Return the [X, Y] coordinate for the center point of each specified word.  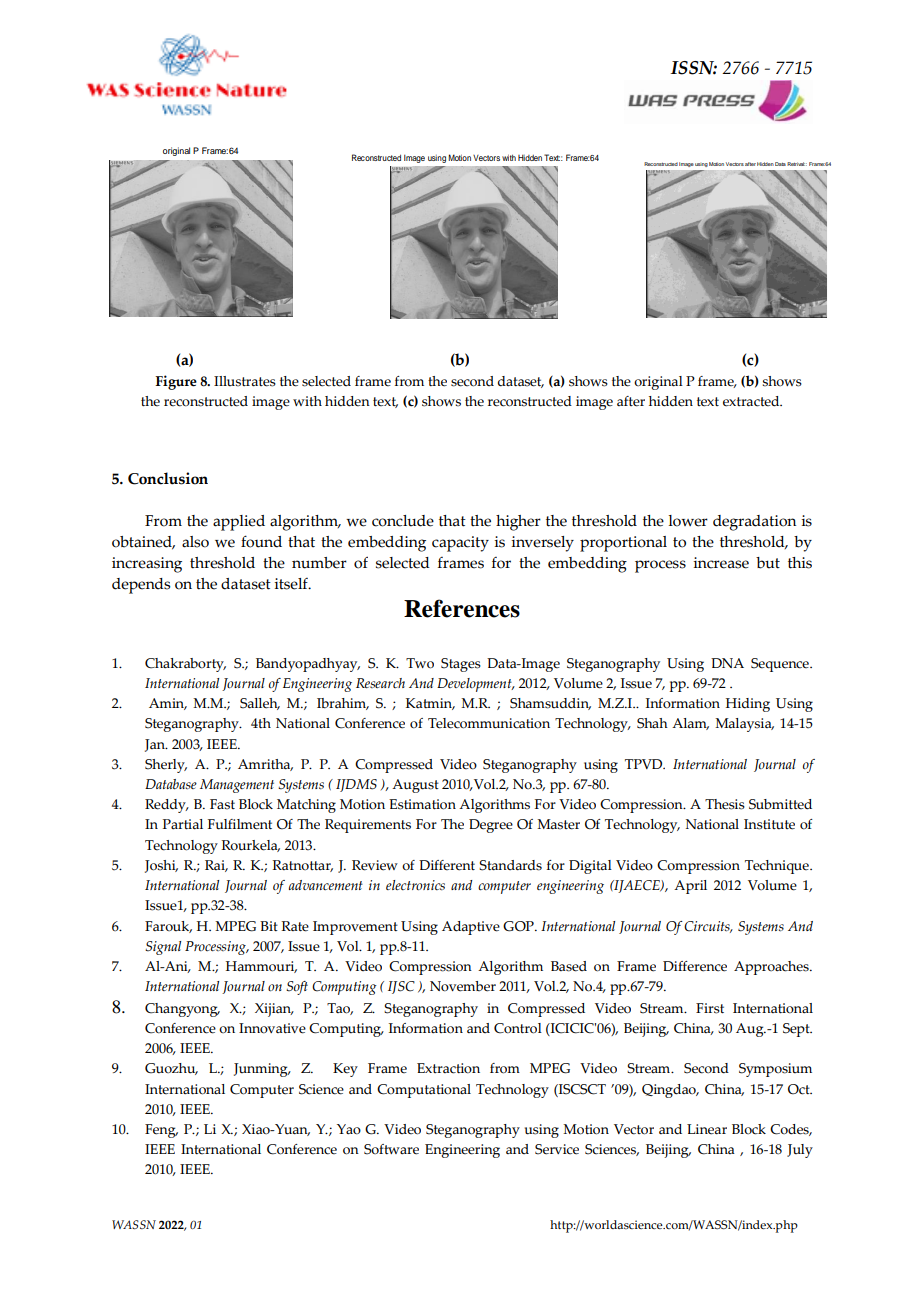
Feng [161, 1131]
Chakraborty [185, 665]
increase [721, 563]
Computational [424, 1091]
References [462, 608]
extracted [752, 401]
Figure [176, 382]
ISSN [693, 68]
